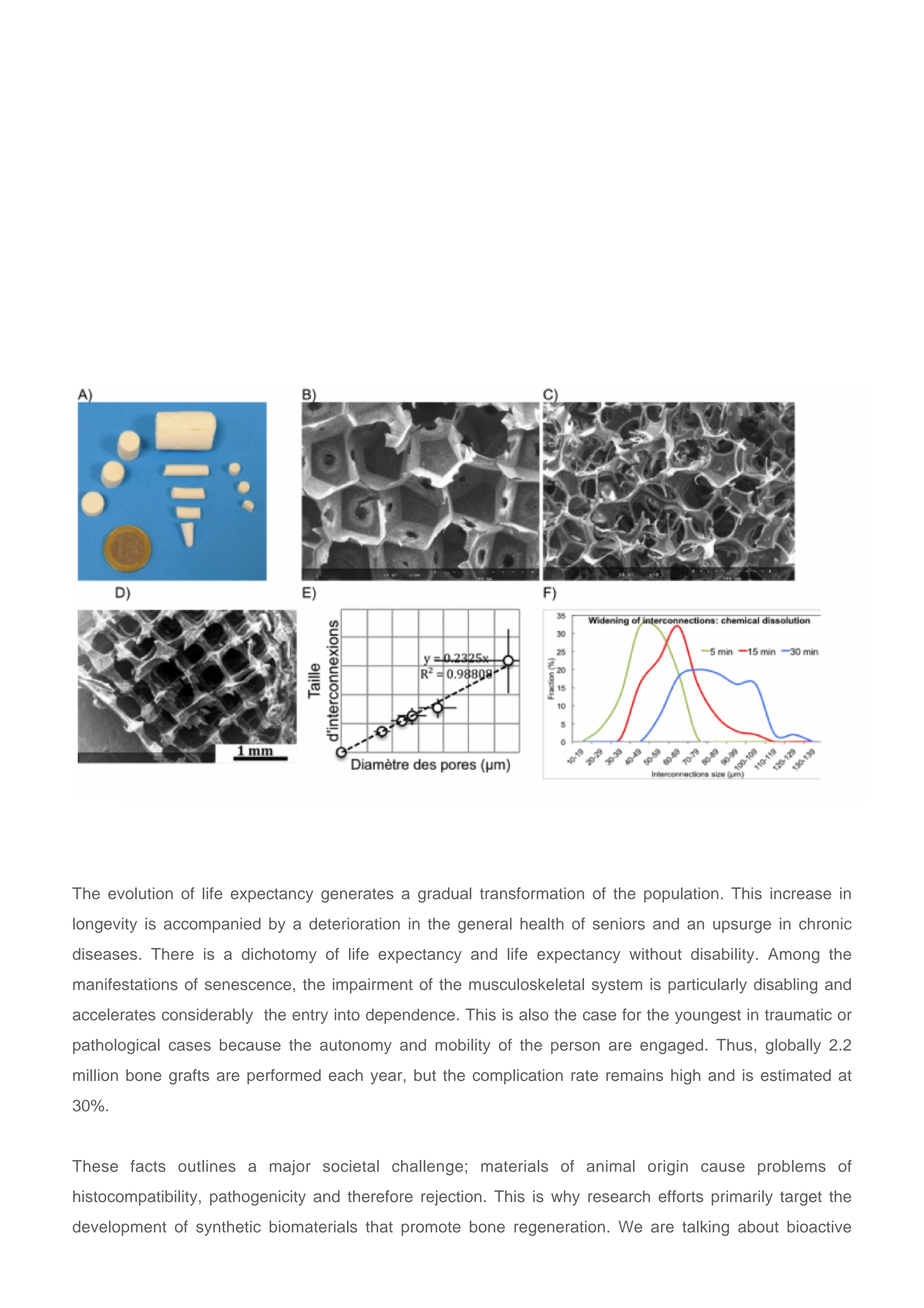 The width and height of the page is (924, 1308). Describe the element at coordinates (444, 895) in the page. I see `gradual` at that location.
